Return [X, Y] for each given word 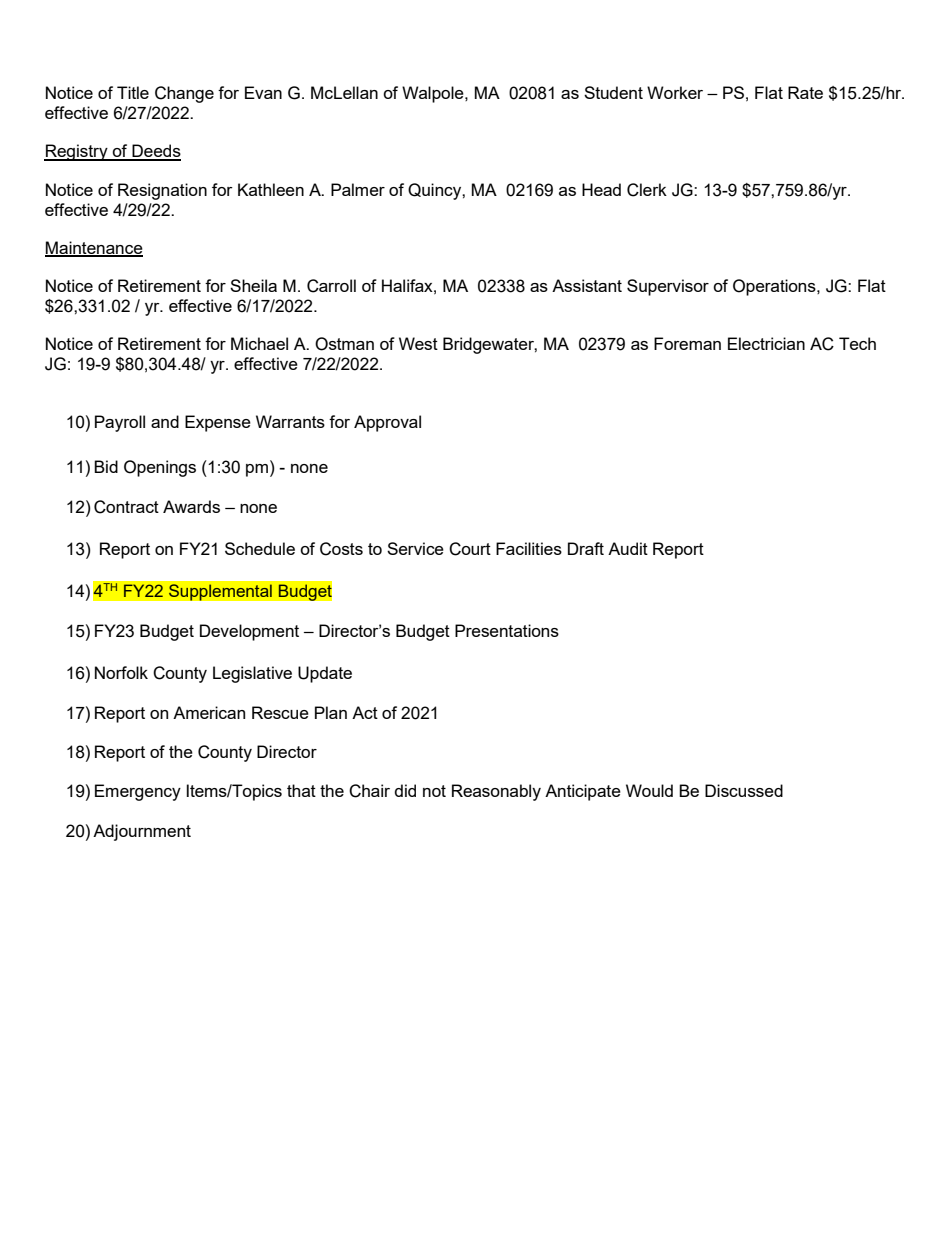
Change [184, 94]
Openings [160, 468]
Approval [387, 423]
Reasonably [496, 792]
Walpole [434, 94]
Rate [805, 92]
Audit [628, 548]
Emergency [138, 792]
